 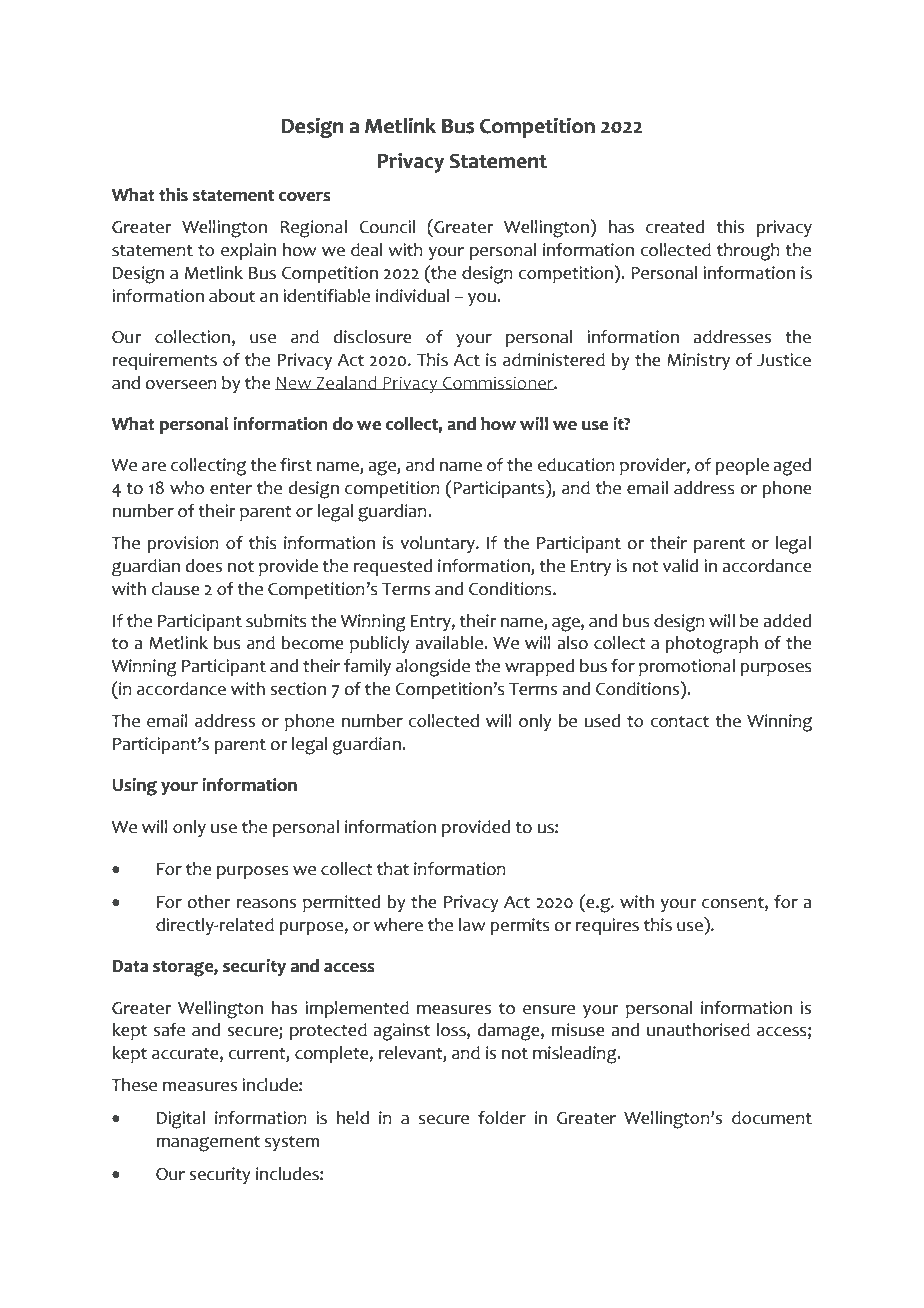 What do you see at coordinates (181, 1120) in the screenshot?
I see `Digital` at bounding box center [181, 1120].
